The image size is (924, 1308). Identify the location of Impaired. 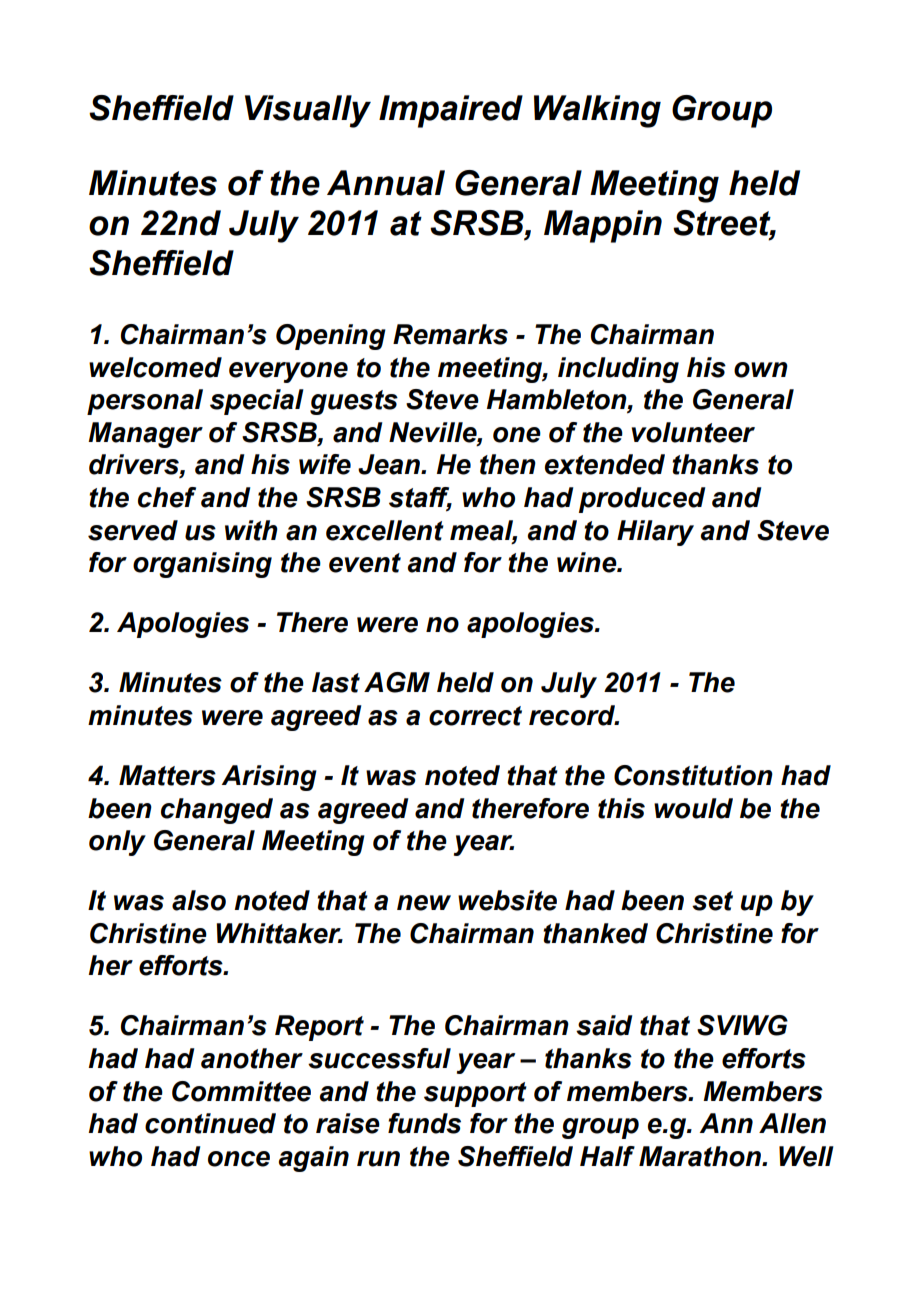
(451, 111).
